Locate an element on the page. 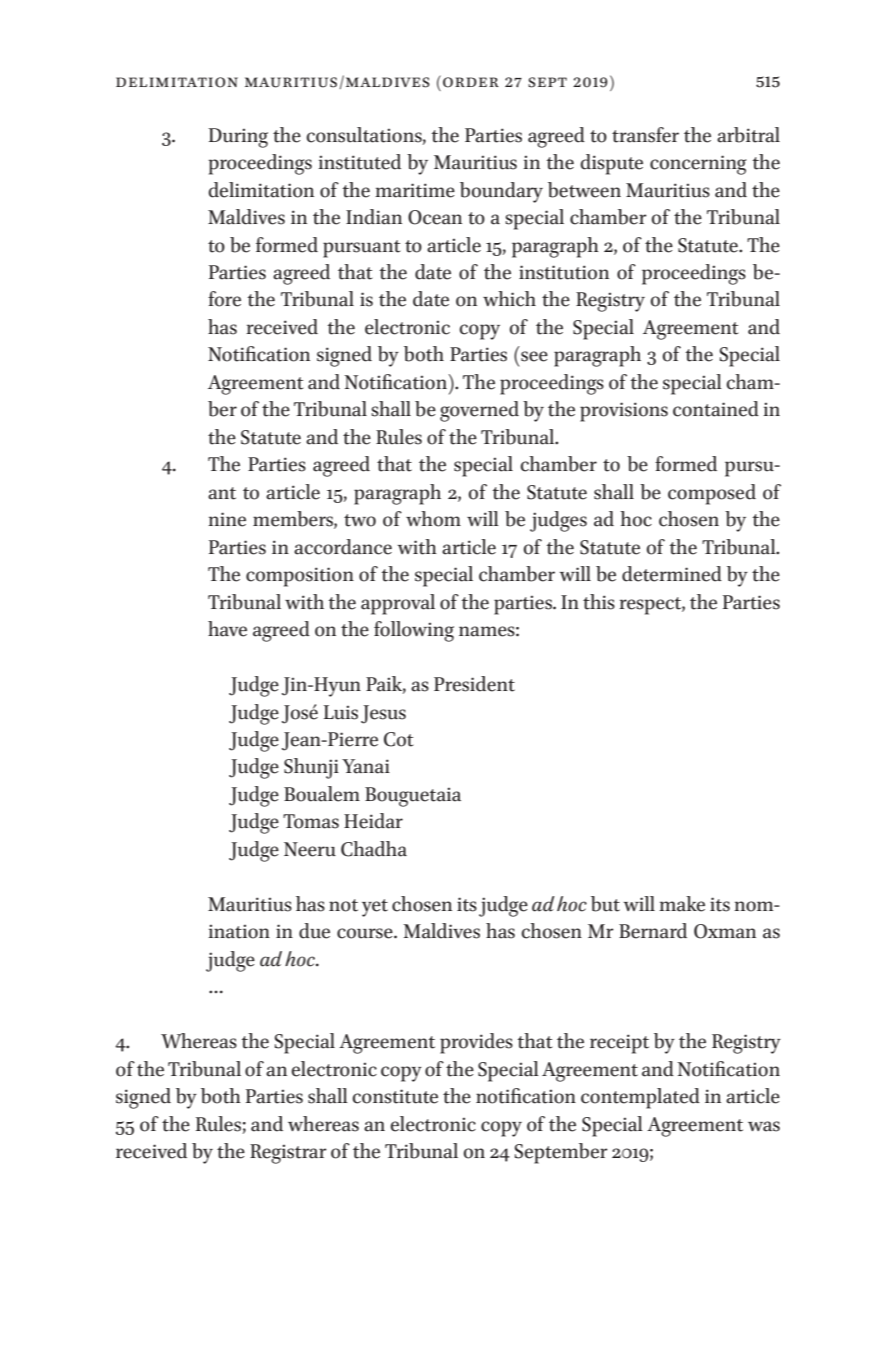 The image size is (896, 1359). Registrar is located at coordinates (288, 1154).
